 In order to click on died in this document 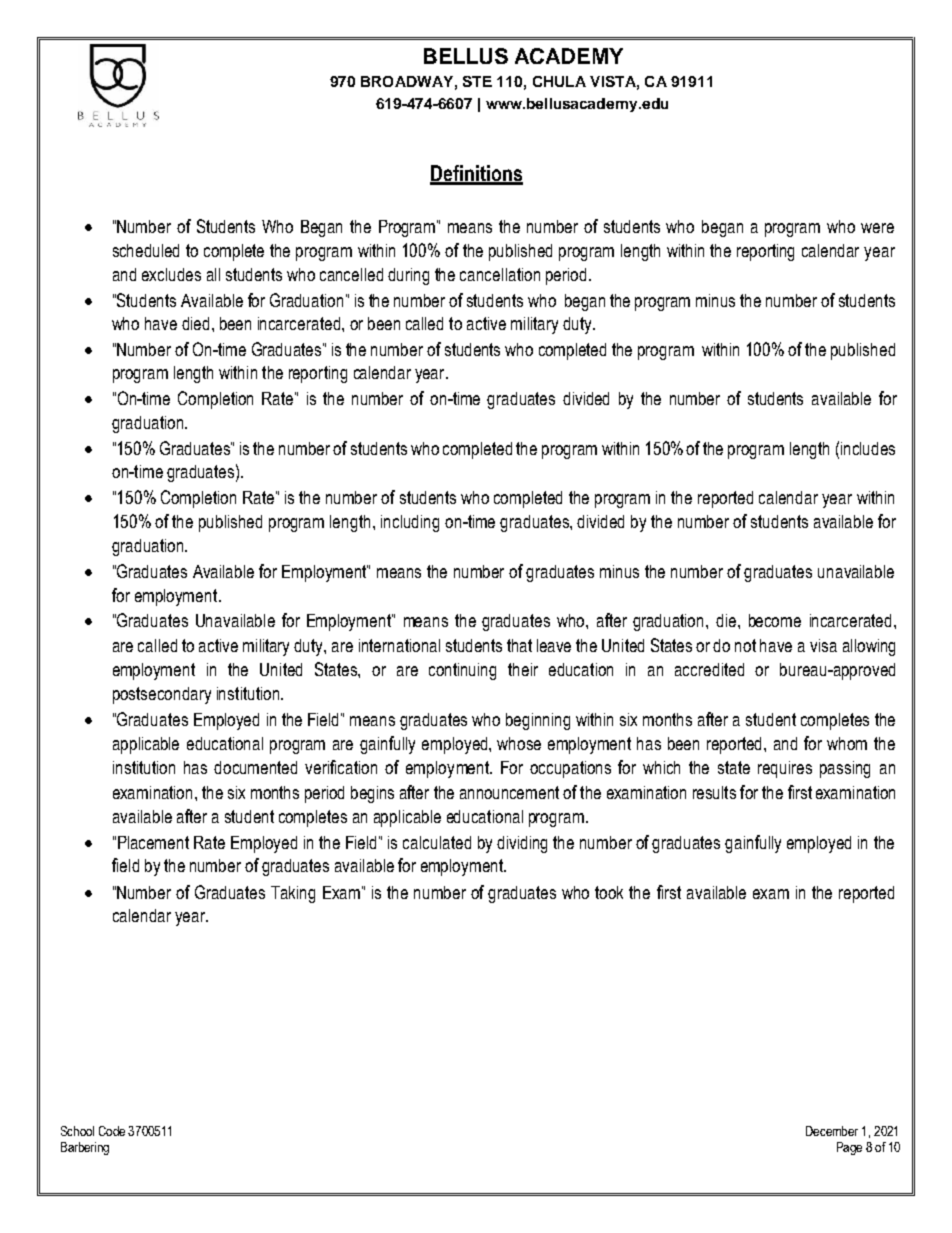, I will do `click(195, 323)`.
